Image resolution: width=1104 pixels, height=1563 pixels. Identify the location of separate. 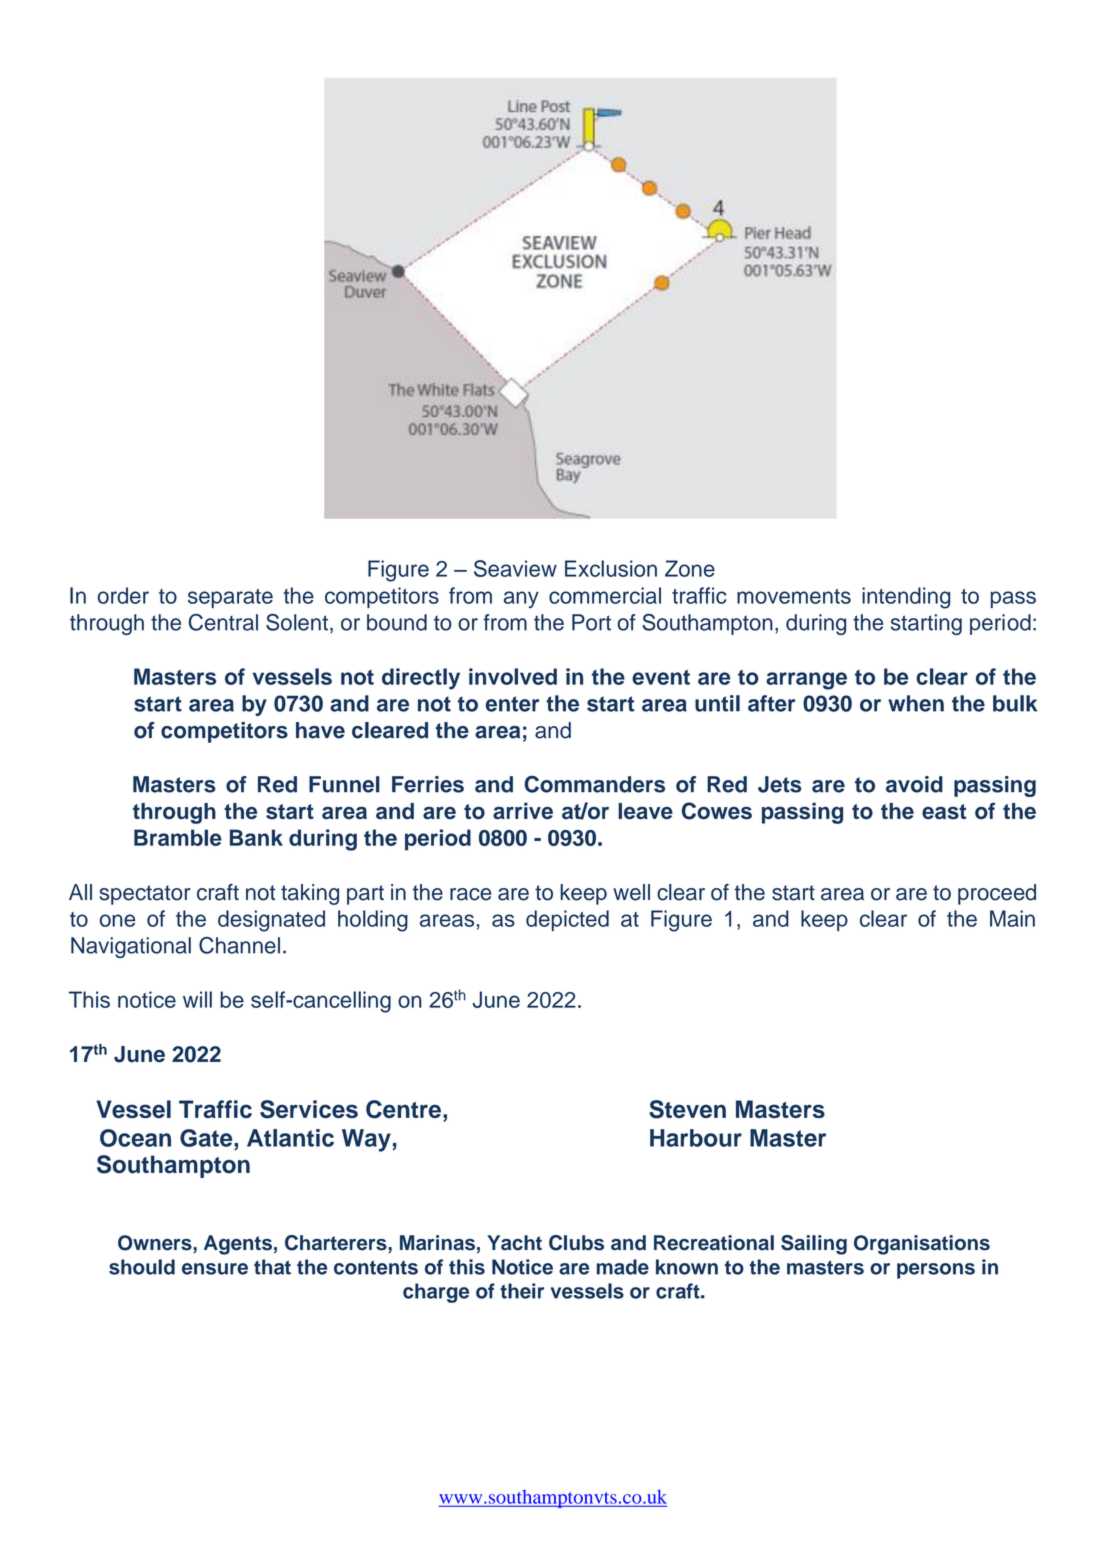
(230, 598).
